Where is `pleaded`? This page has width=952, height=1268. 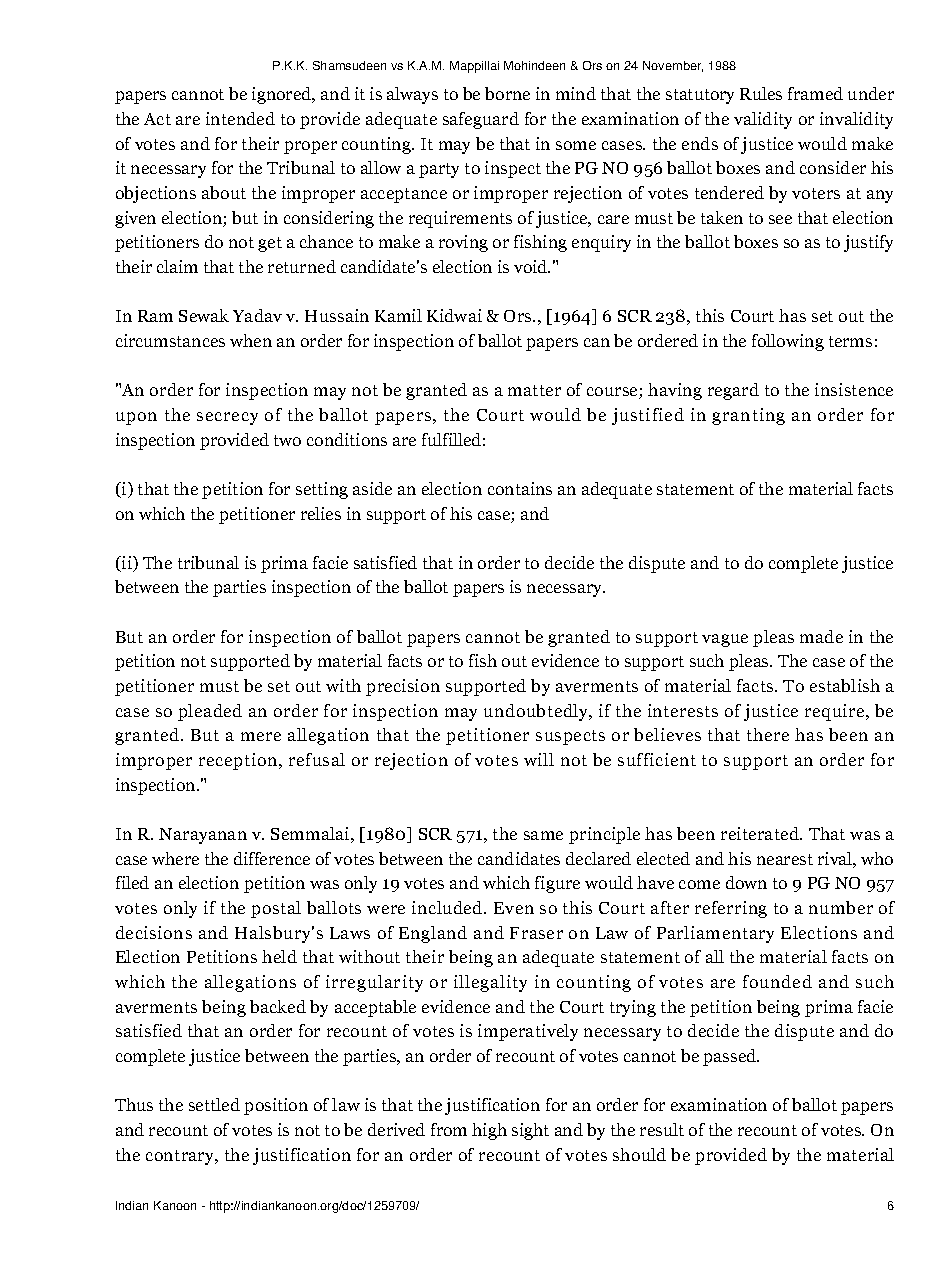 pleaded is located at coordinates (210, 712).
